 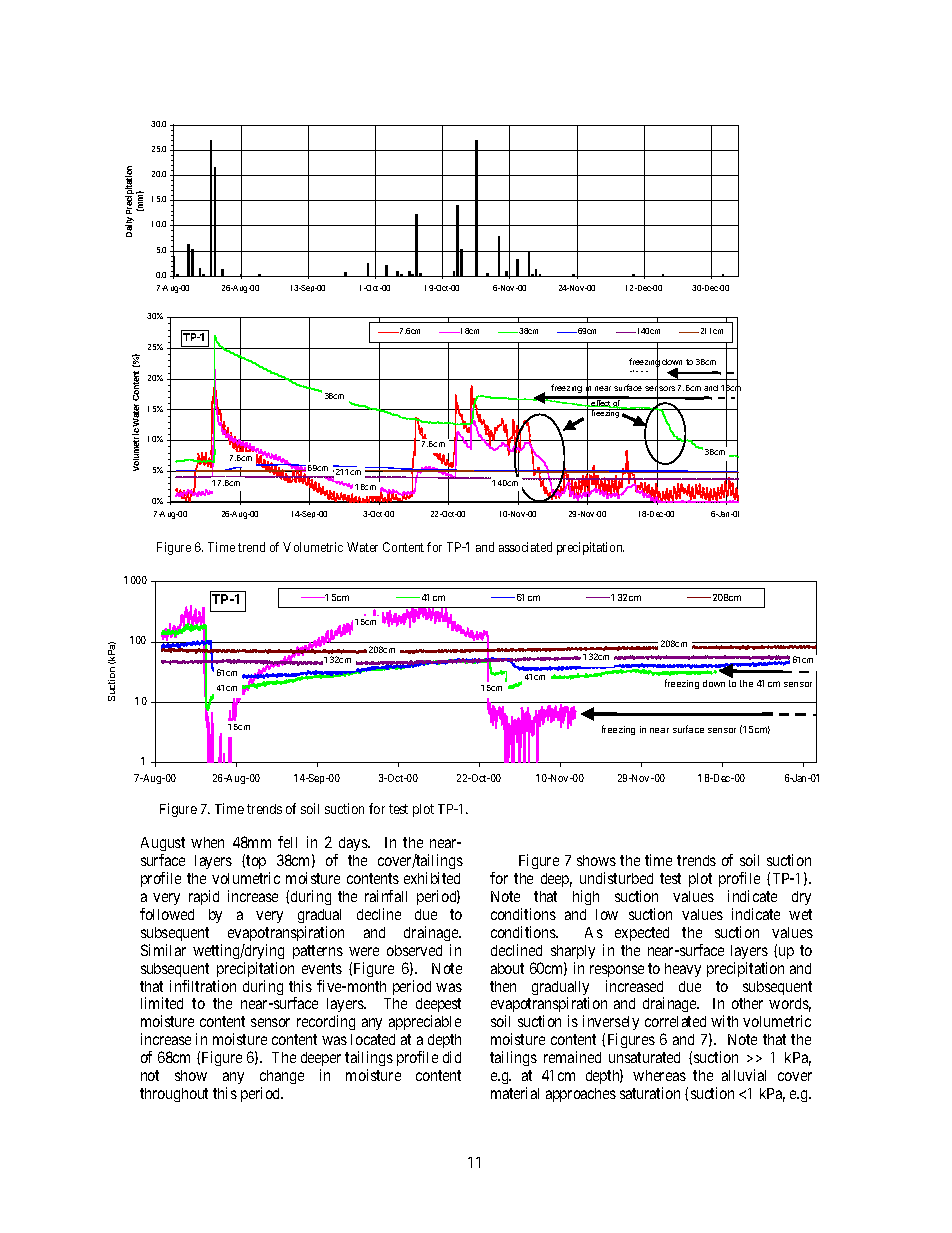 What do you see at coordinates (525, 547) in the document?
I see `associated` at bounding box center [525, 547].
